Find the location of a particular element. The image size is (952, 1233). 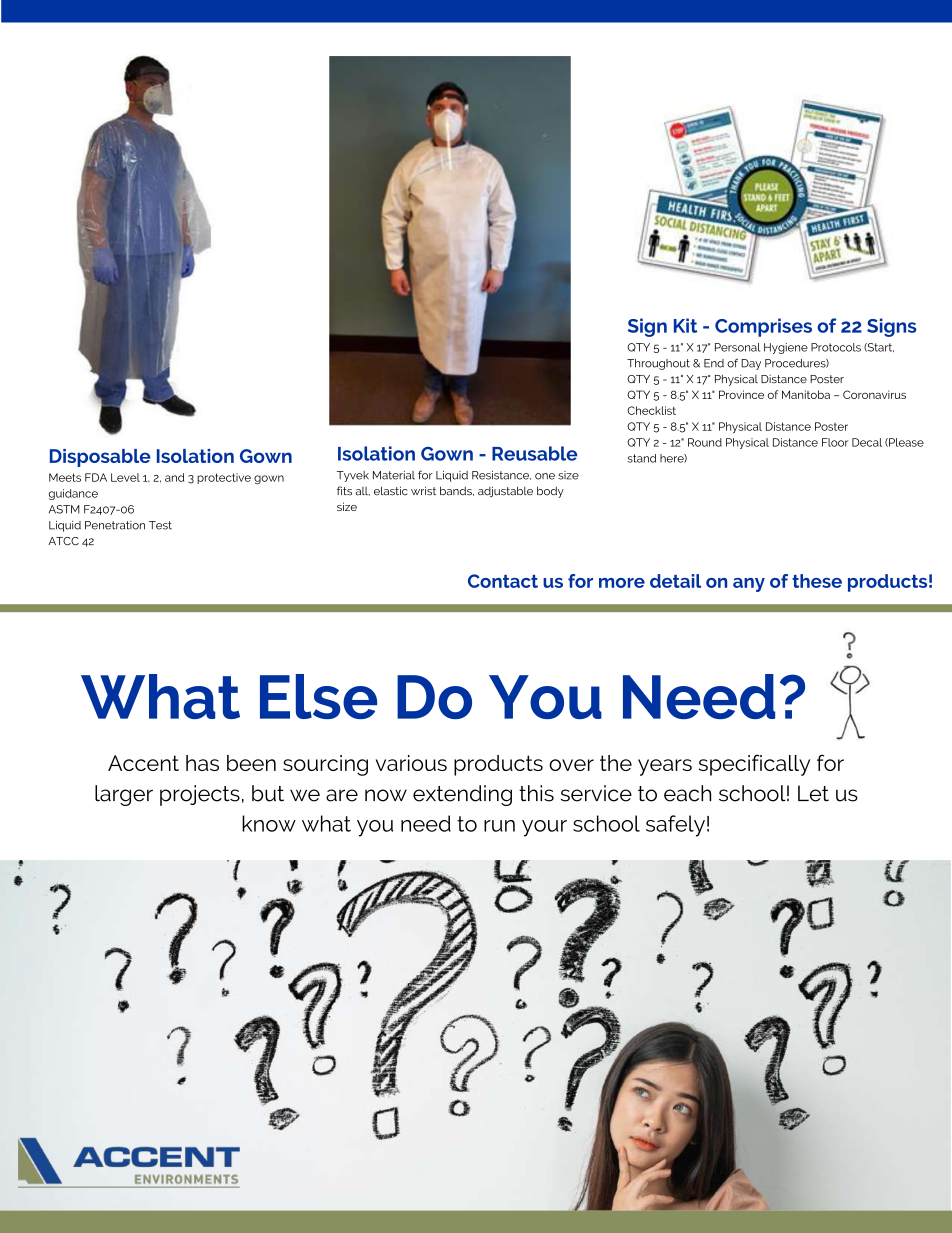

larger is located at coordinates (124, 795).
